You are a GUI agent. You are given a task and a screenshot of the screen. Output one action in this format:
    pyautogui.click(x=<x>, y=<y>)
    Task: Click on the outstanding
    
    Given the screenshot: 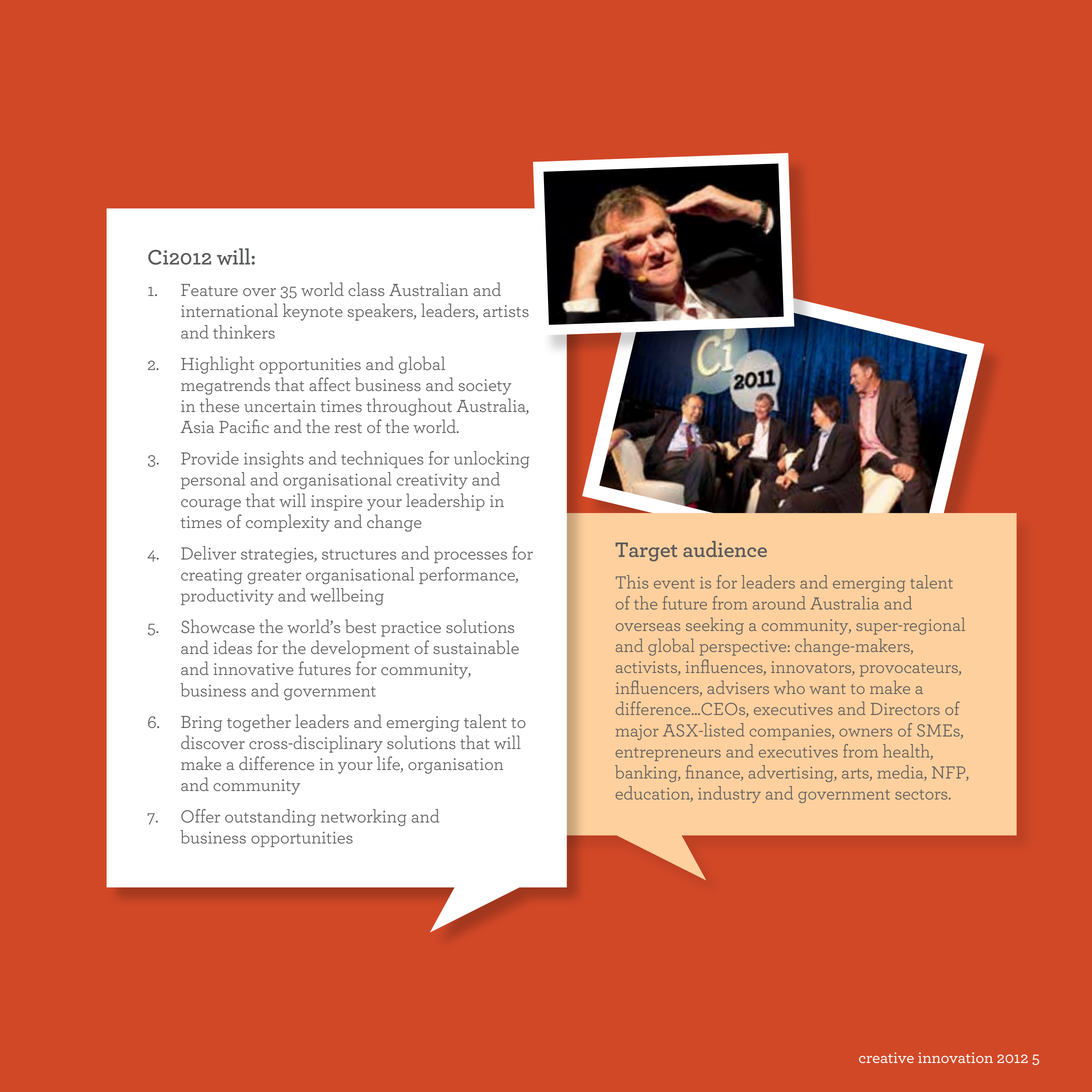 What is the action you would take?
    pyautogui.click(x=270, y=817)
